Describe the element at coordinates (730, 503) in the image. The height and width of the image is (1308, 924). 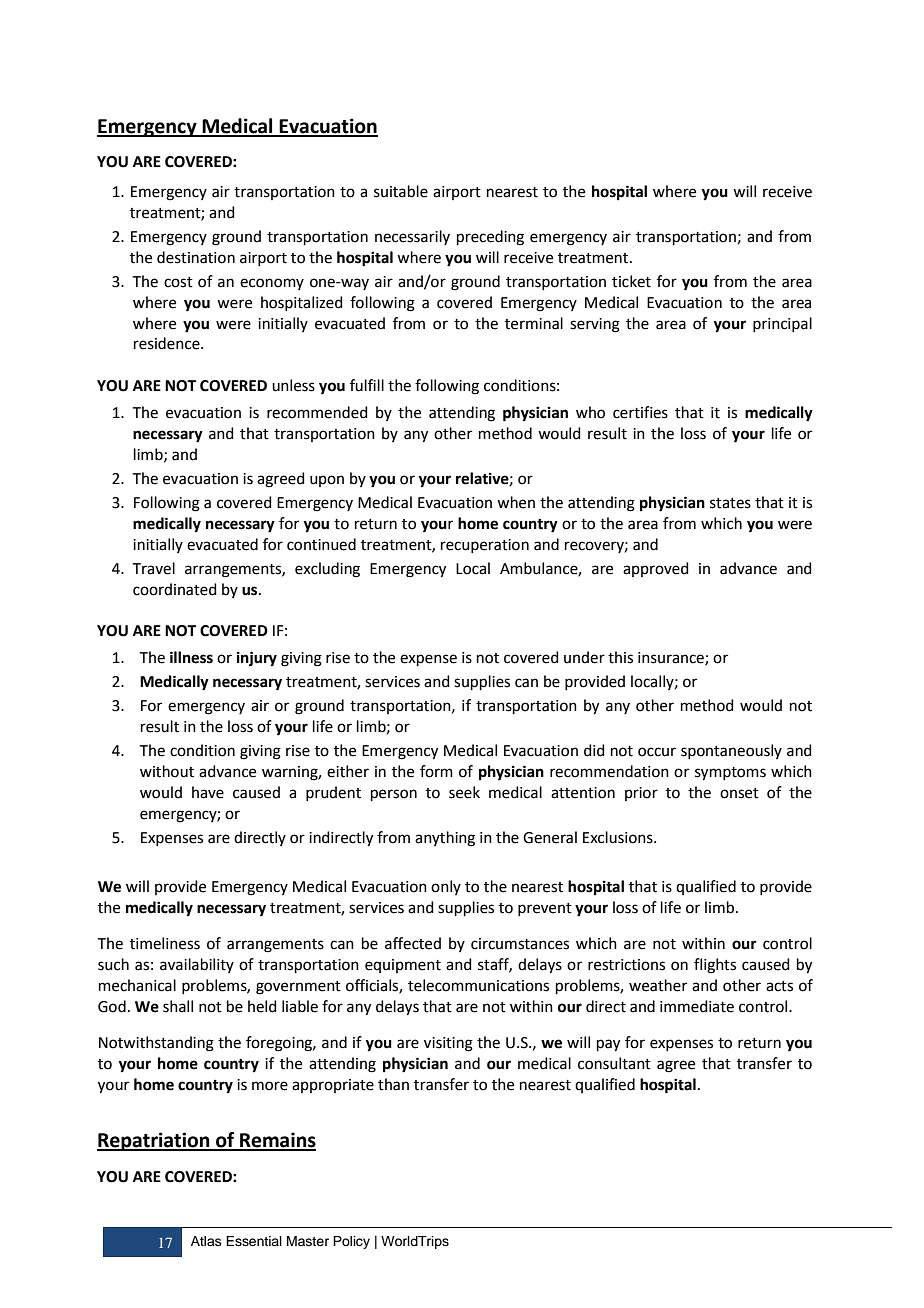
I see `states` at that location.
